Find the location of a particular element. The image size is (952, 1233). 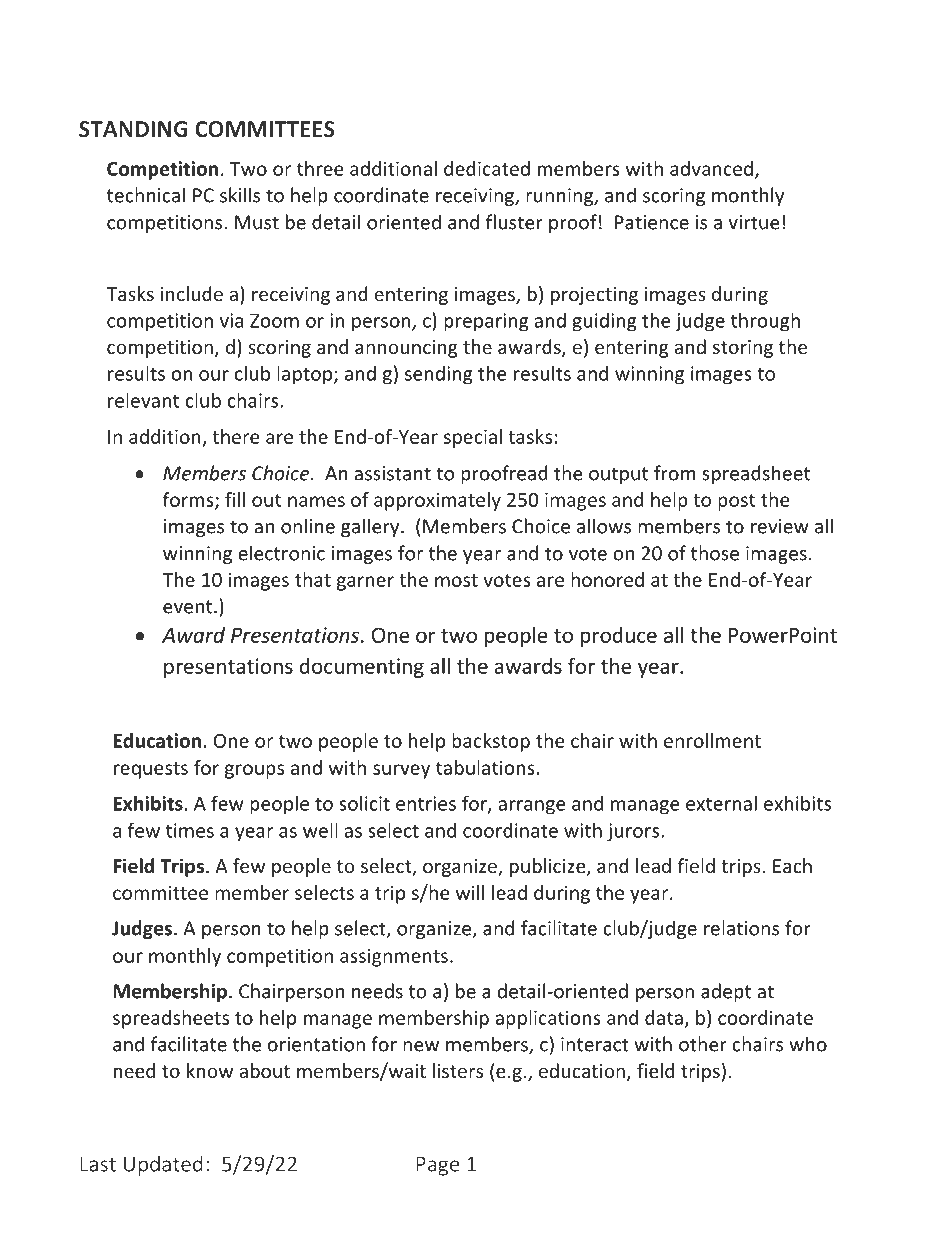

dedicated is located at coordinates (487, 168).
